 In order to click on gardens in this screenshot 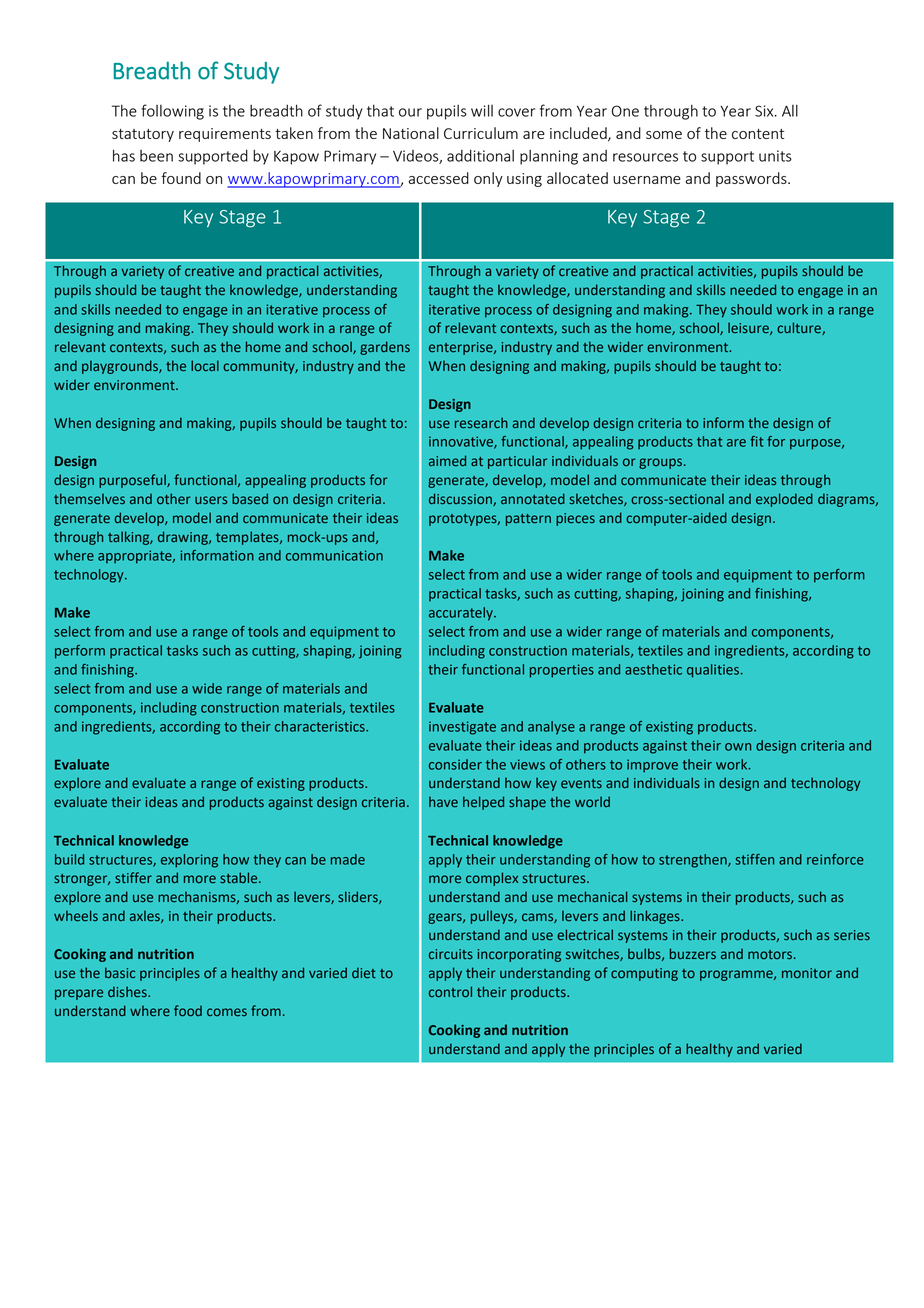, I will do `click(385, 348)`.
